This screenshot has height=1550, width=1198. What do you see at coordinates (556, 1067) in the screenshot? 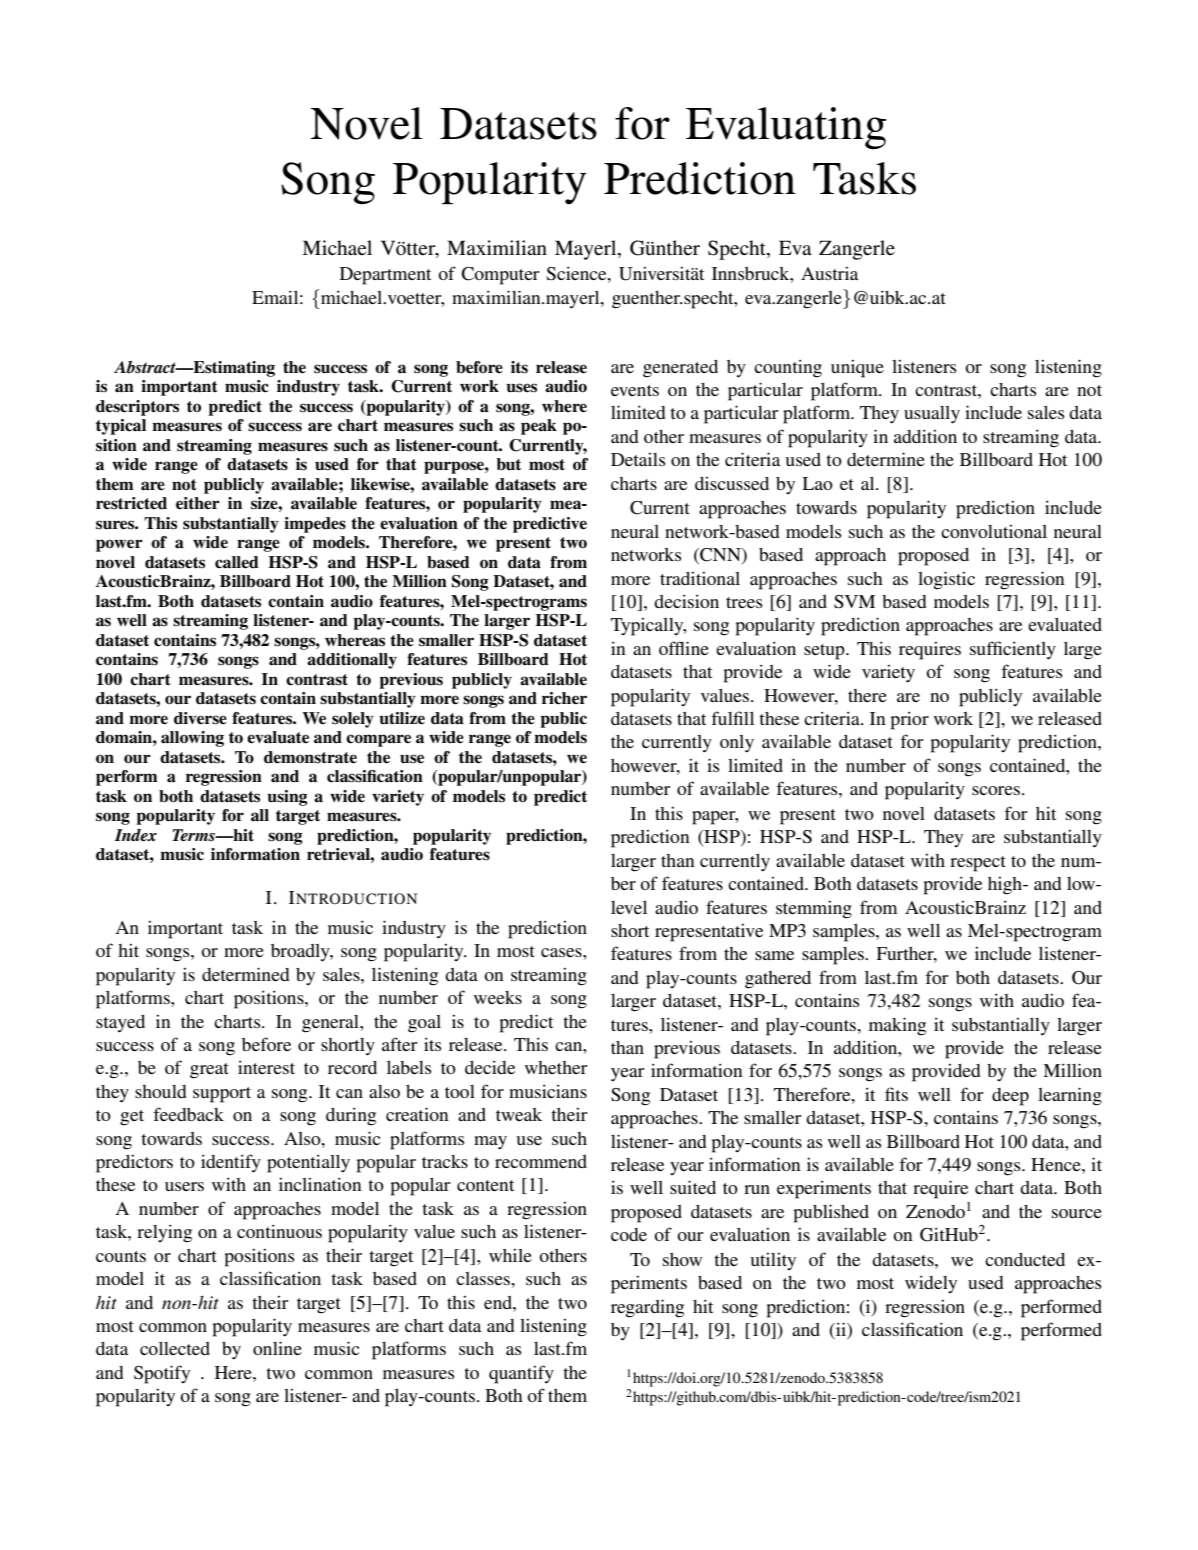
I see `whether` at bounding box center [556, 1067].
